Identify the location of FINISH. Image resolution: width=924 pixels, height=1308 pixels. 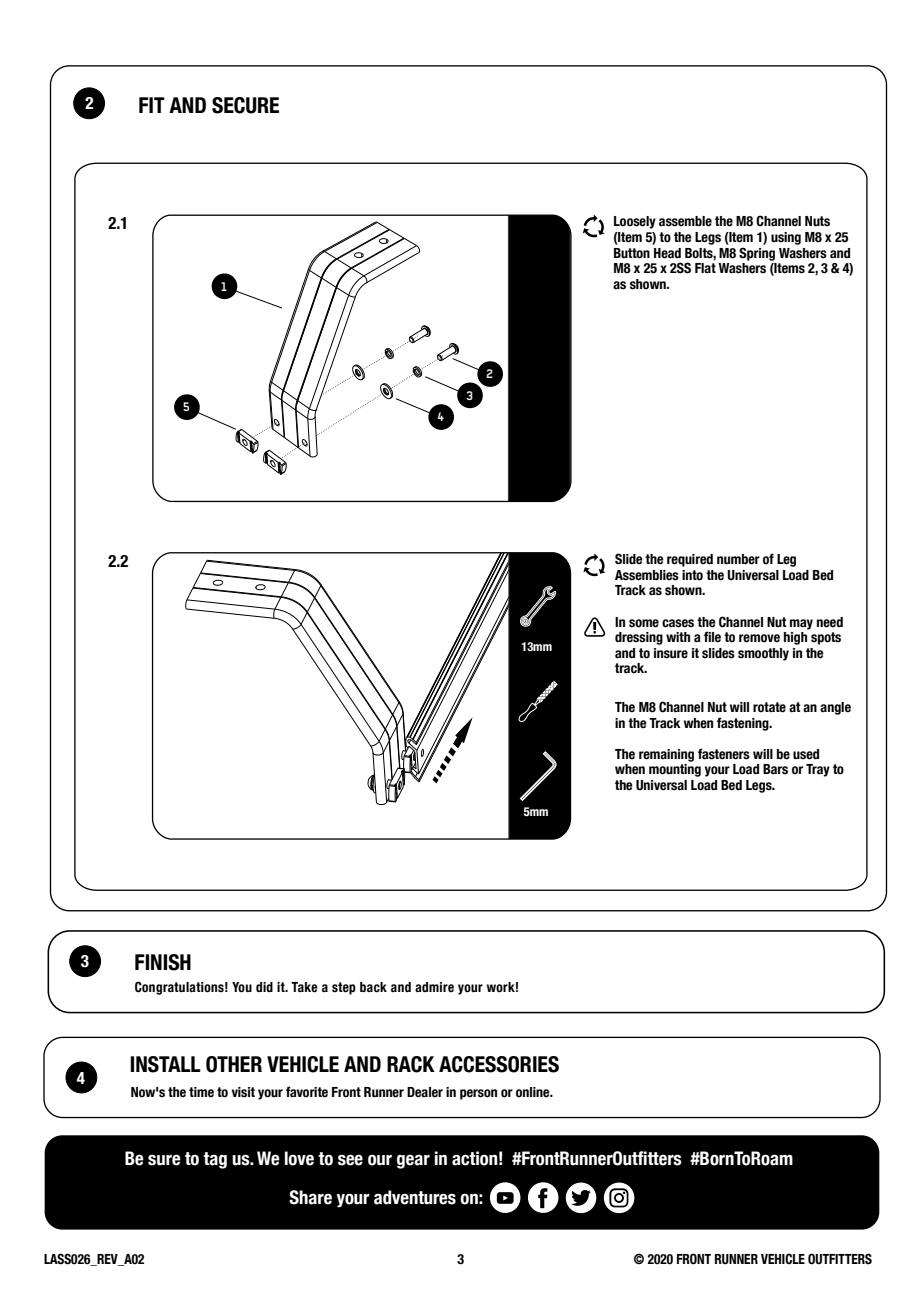
(163, 962).
